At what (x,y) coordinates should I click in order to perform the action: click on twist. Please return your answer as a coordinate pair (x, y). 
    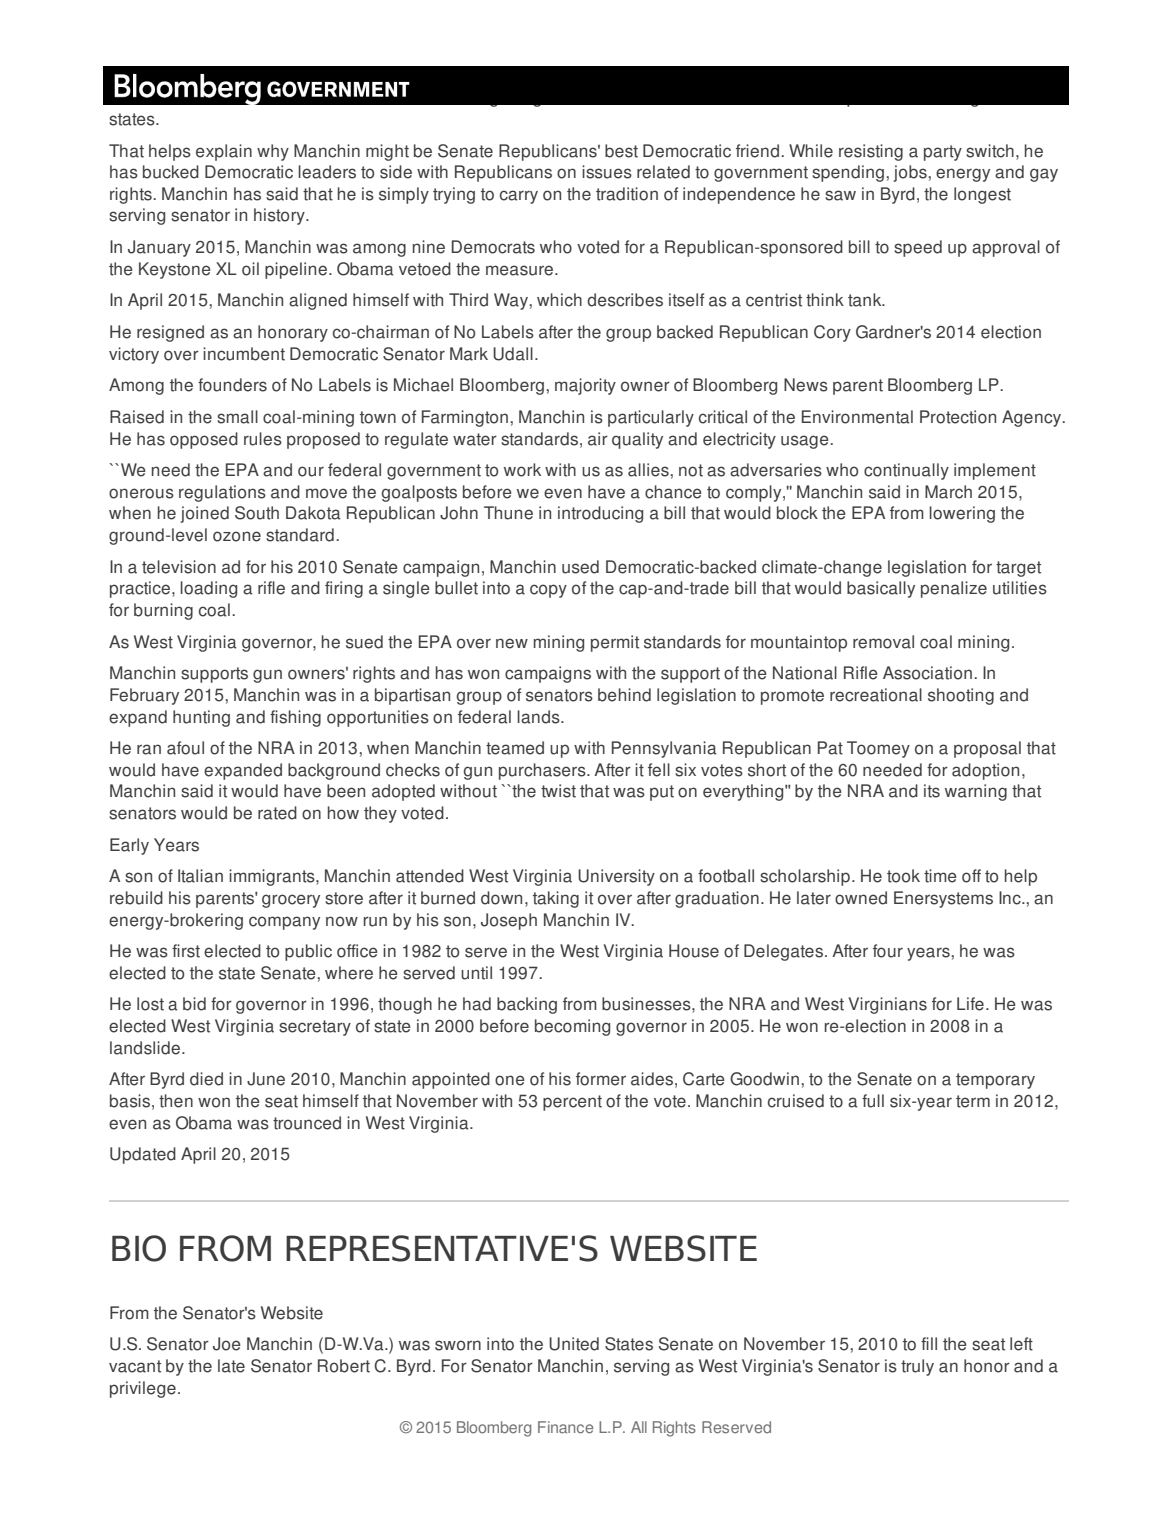
    Looking at the image, I should click on (558, 791).
